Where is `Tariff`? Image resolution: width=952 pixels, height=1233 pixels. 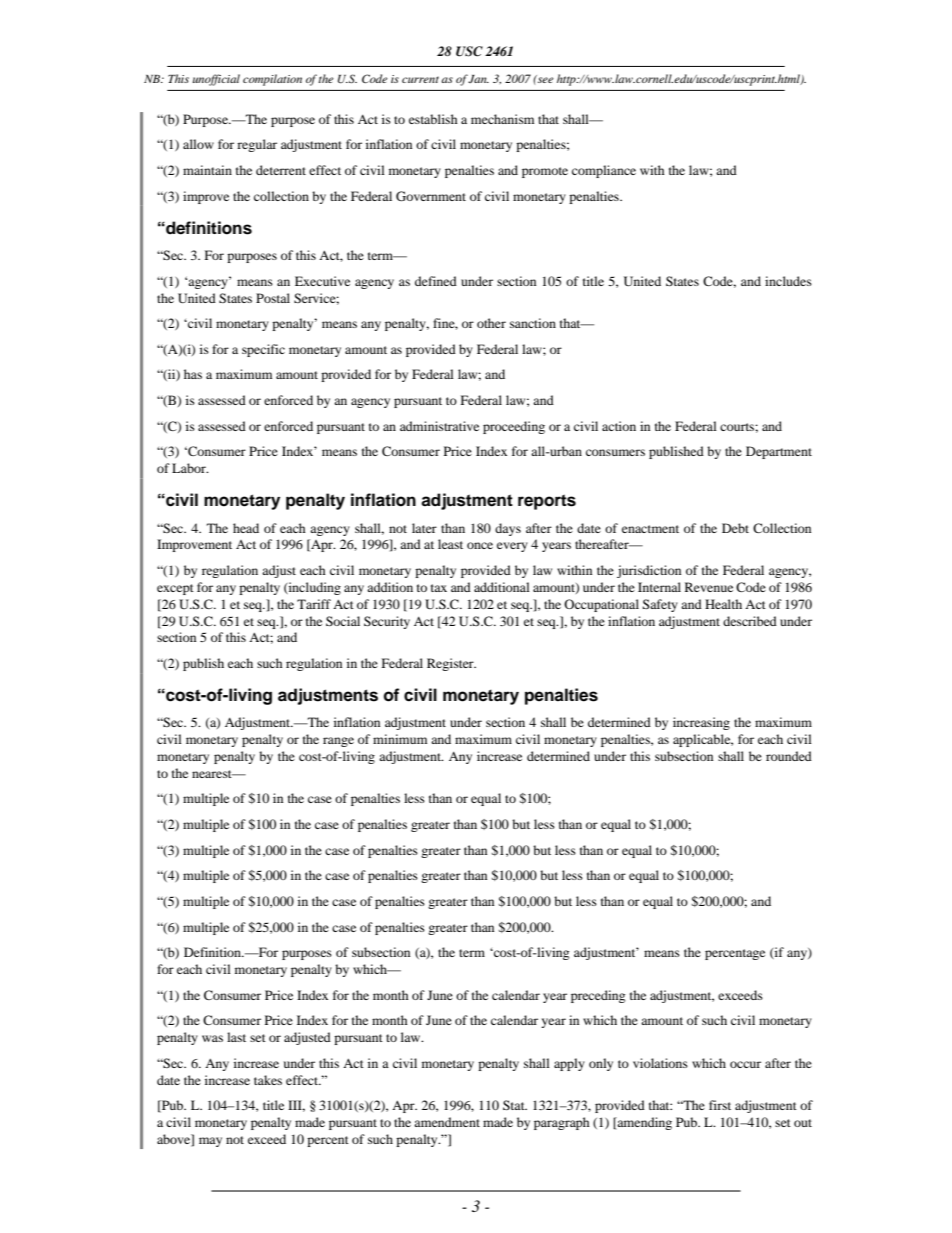
Tariff is located at coordinates (314, 604).
